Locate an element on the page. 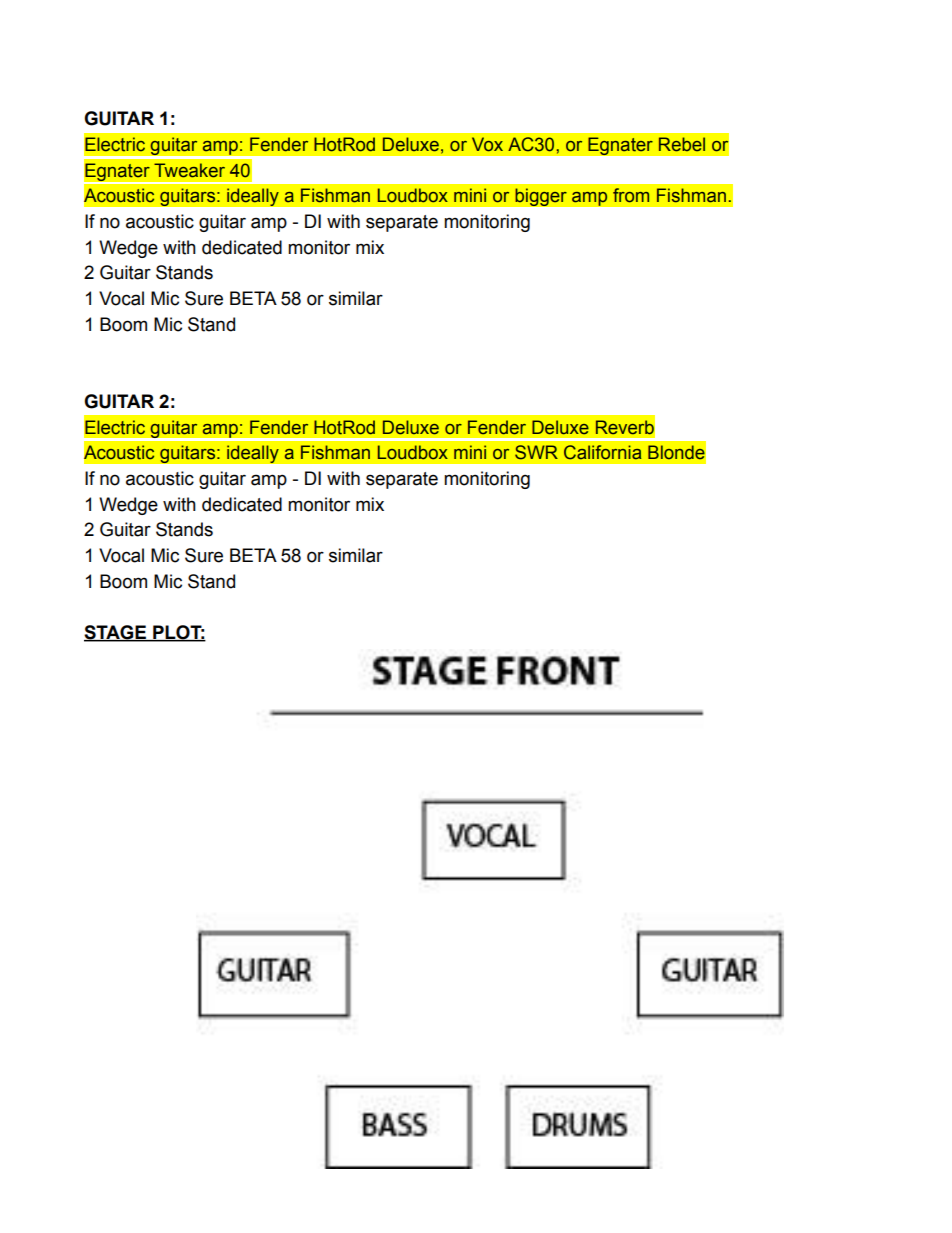 Image resolution: width=952 pixels, height=1233 pixels. SWR is located at coordinates (536, 452).
